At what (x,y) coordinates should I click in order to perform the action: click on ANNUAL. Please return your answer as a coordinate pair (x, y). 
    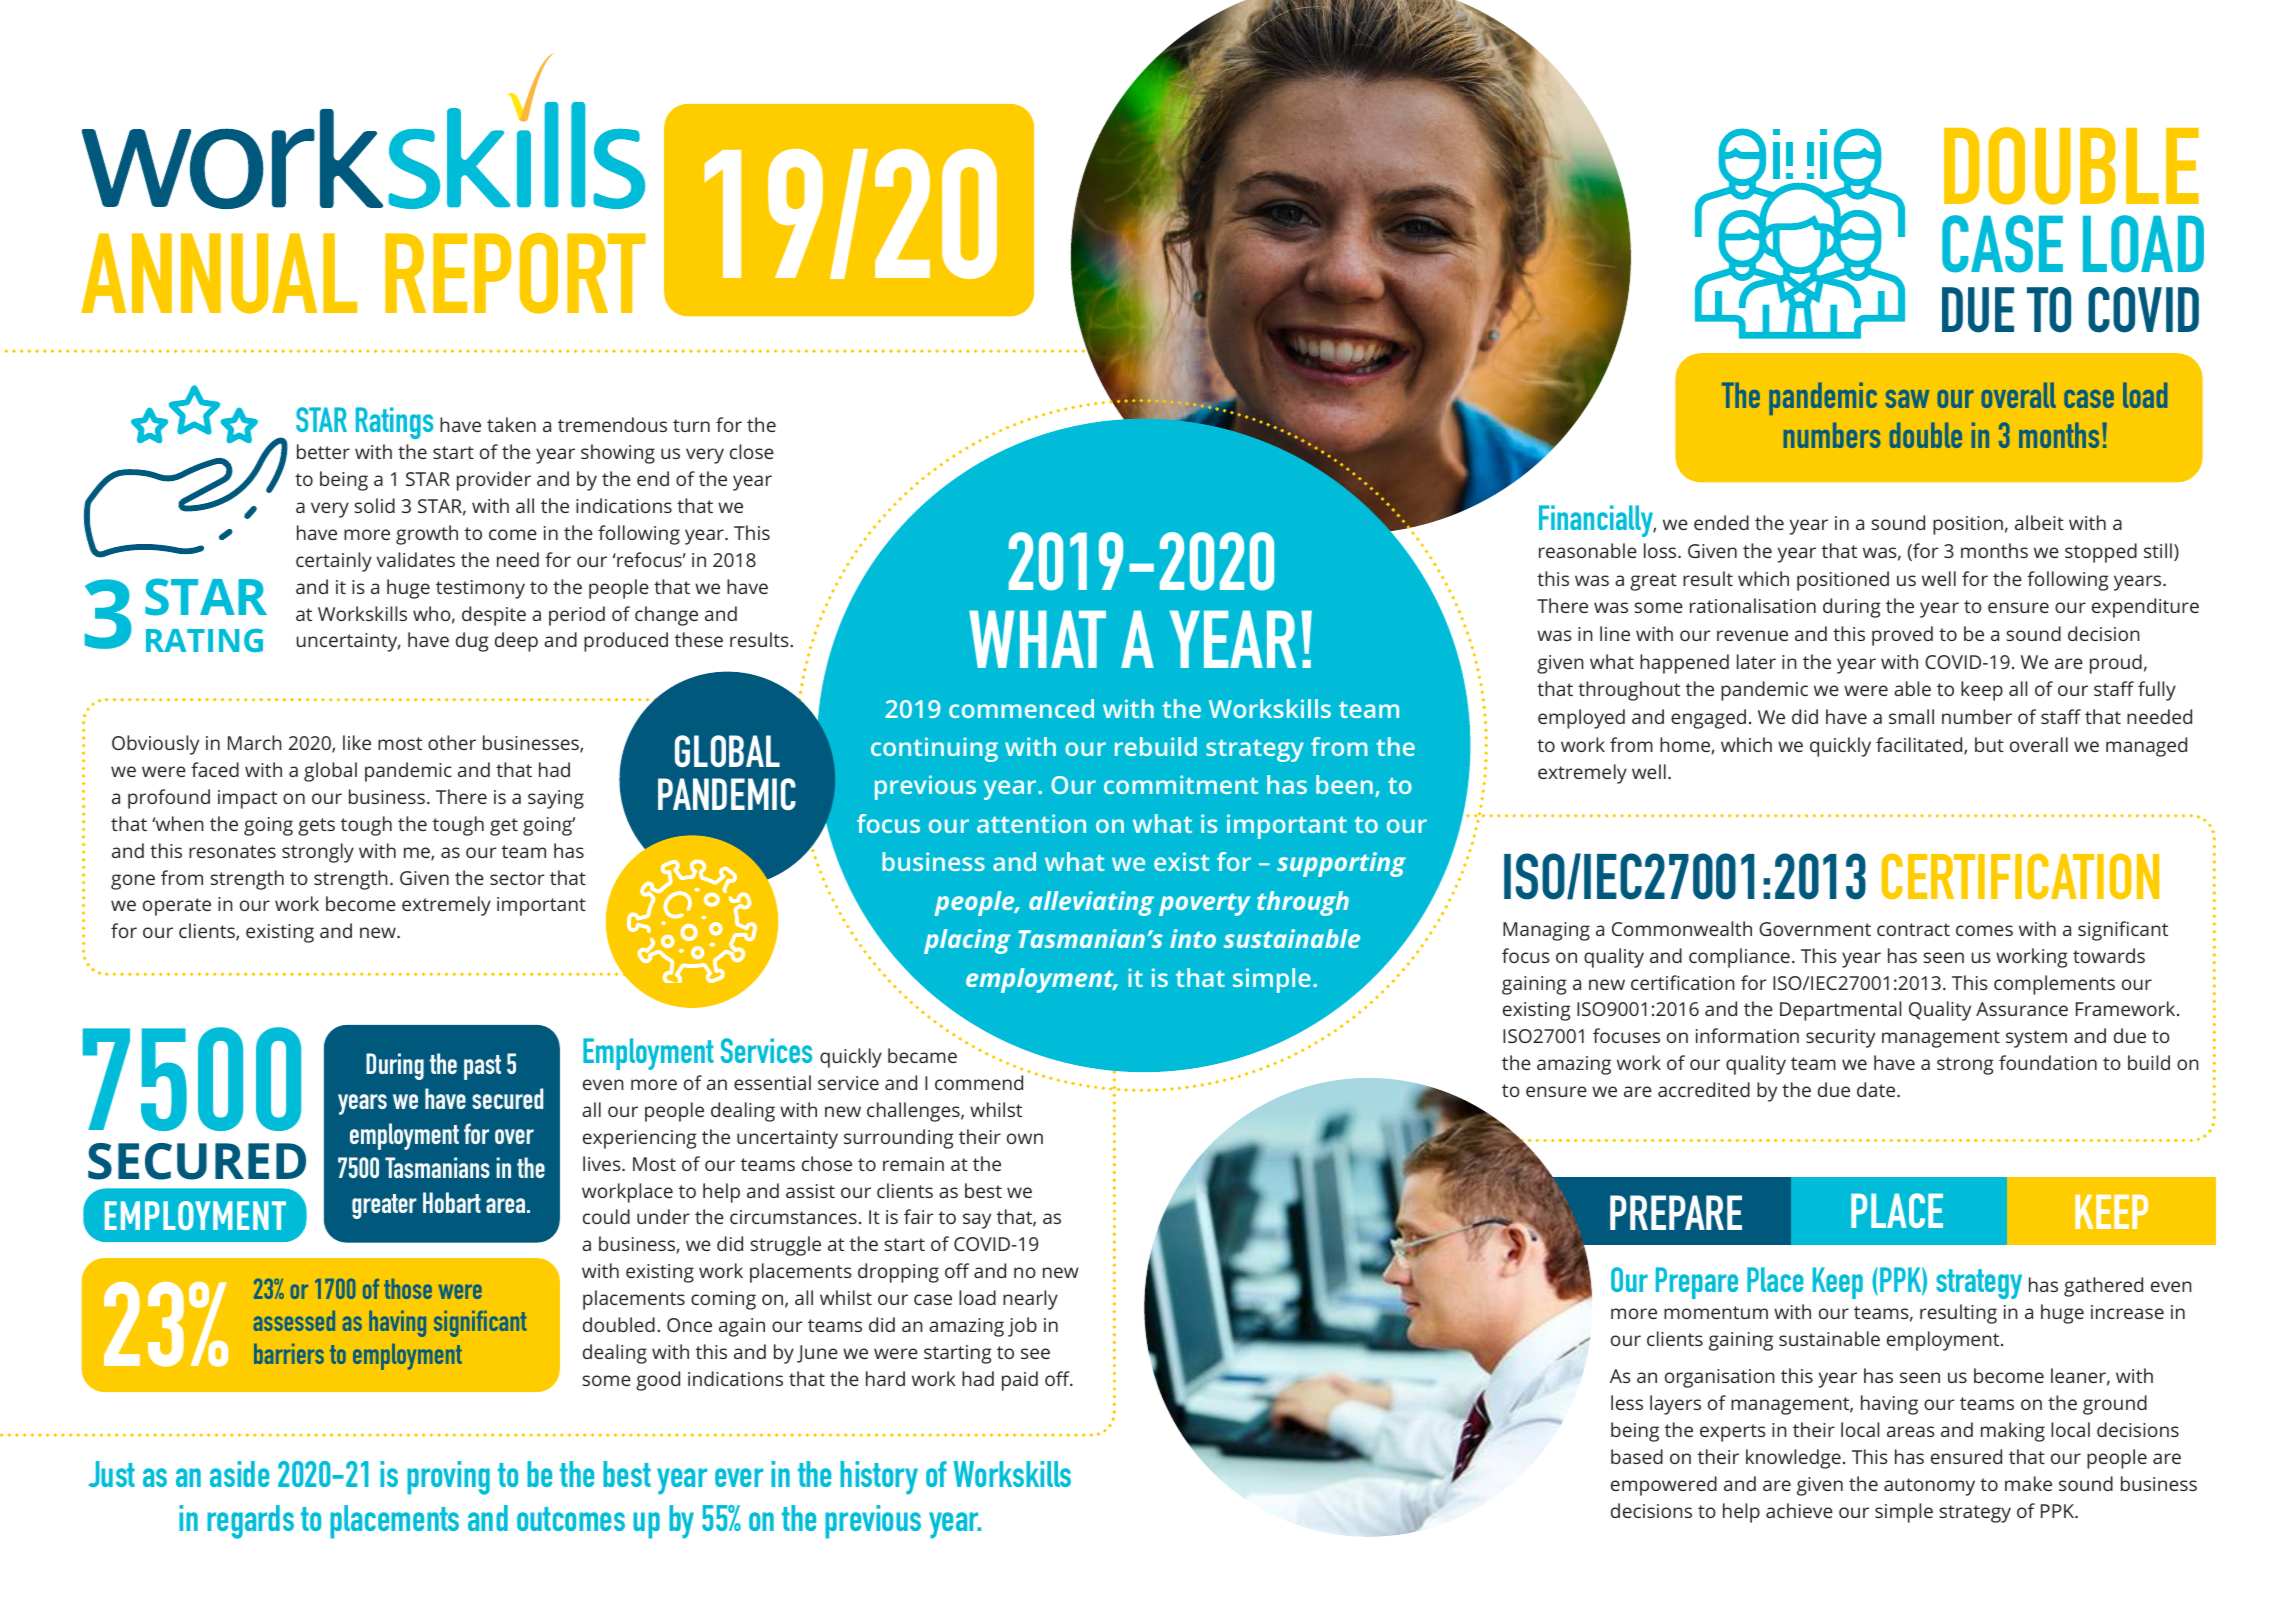
    Looking at the image, I should click on (219, 273).
